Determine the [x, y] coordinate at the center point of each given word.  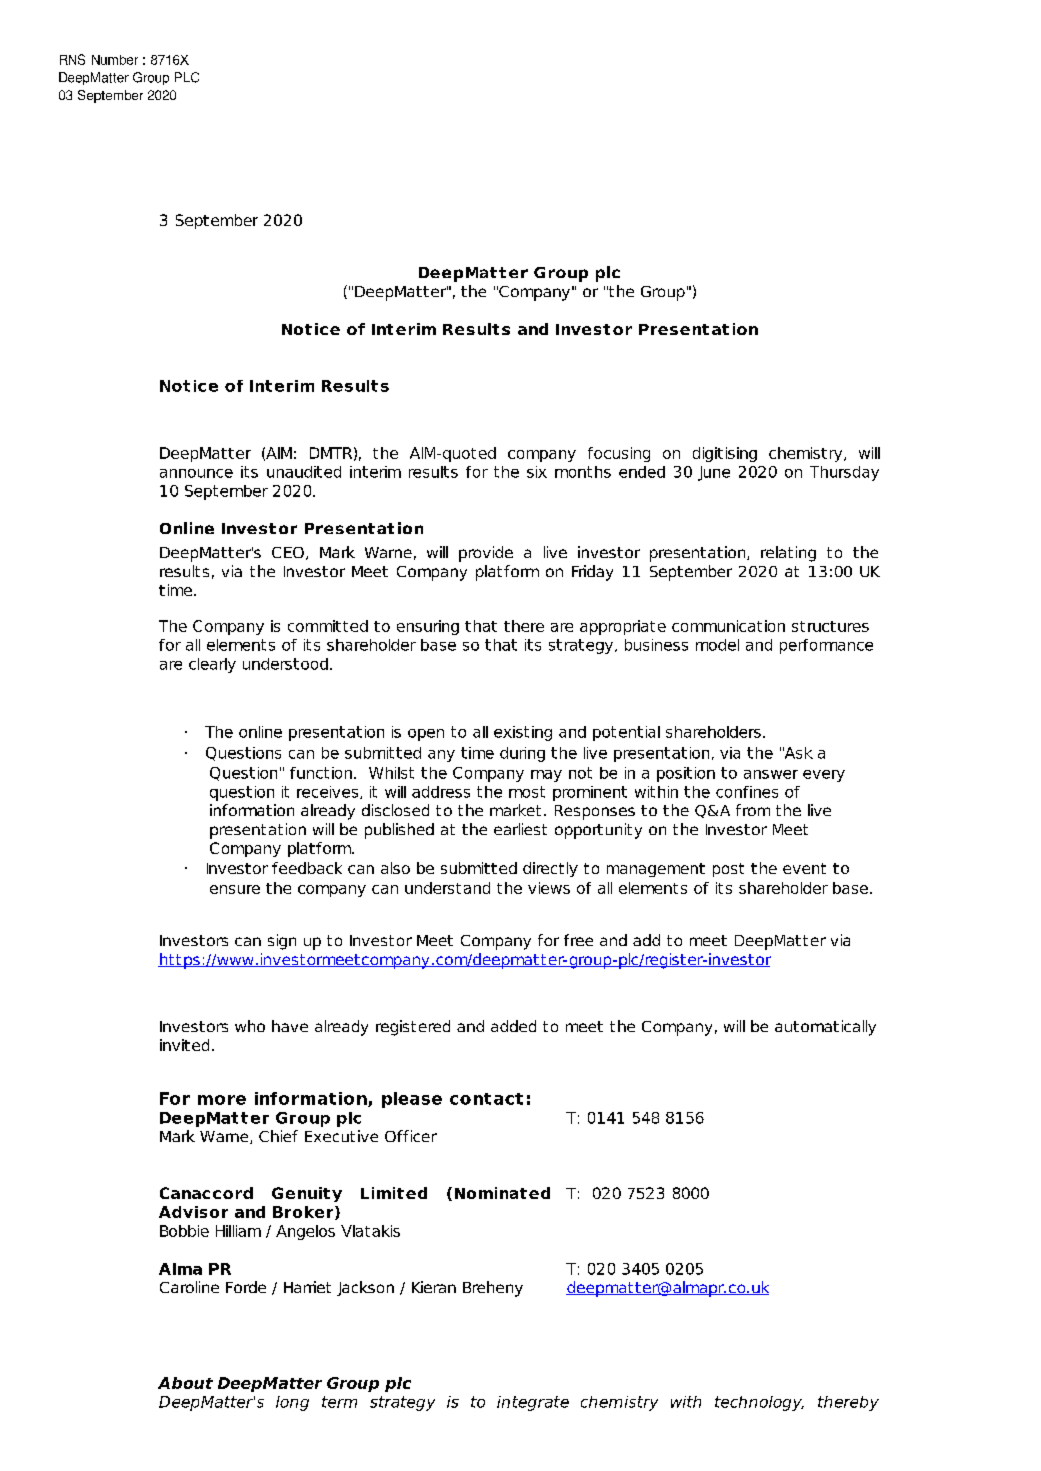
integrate [533, 1403]
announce [196, 473]
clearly [212, 665]
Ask [798, 753]
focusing [619, 454]
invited [184, 1045]
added [513, 1026]
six [537, 472]
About [185, 1383]
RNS [72, 59]
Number [115, 60]
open [426, 735]
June [714, 473]
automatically [825, 1028]
